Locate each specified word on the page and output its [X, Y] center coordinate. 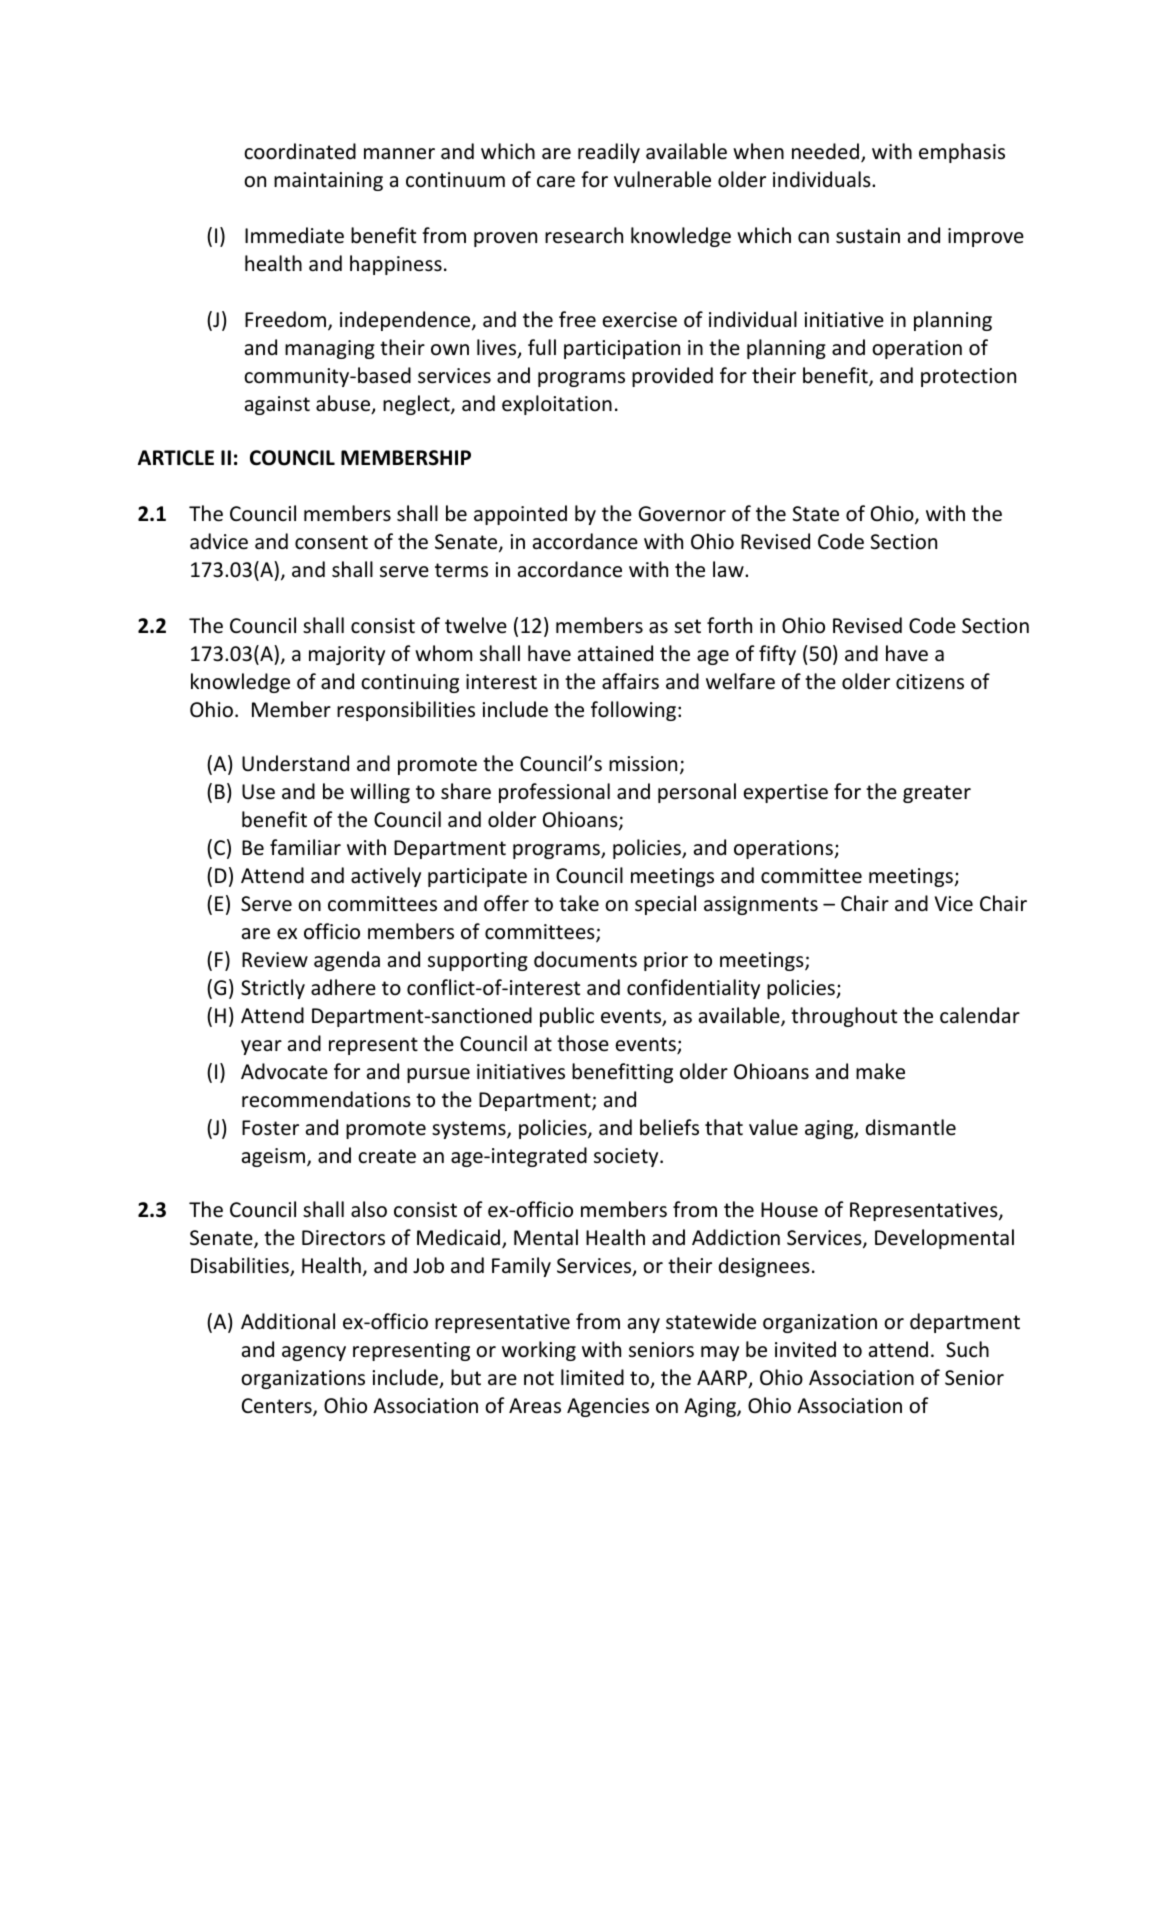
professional [554, 793]
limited [592, 1377]
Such [967, 1349]
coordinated [300, 151]
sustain [868, 236]
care [556, 182]
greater [937, 794]
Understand [295, 763]
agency [314, 1353]
